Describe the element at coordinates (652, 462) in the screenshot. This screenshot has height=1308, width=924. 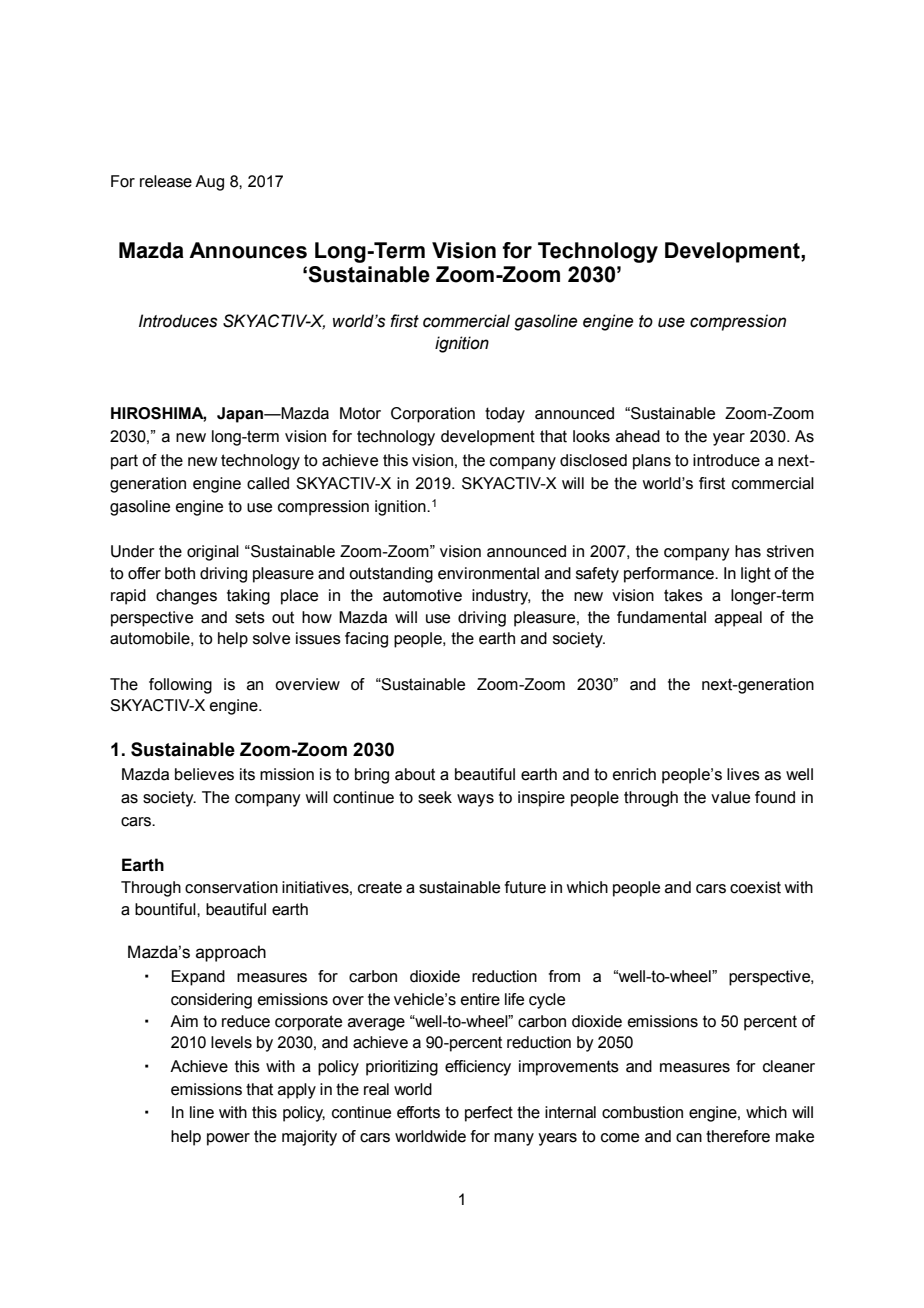
I see `plans` at that location.
